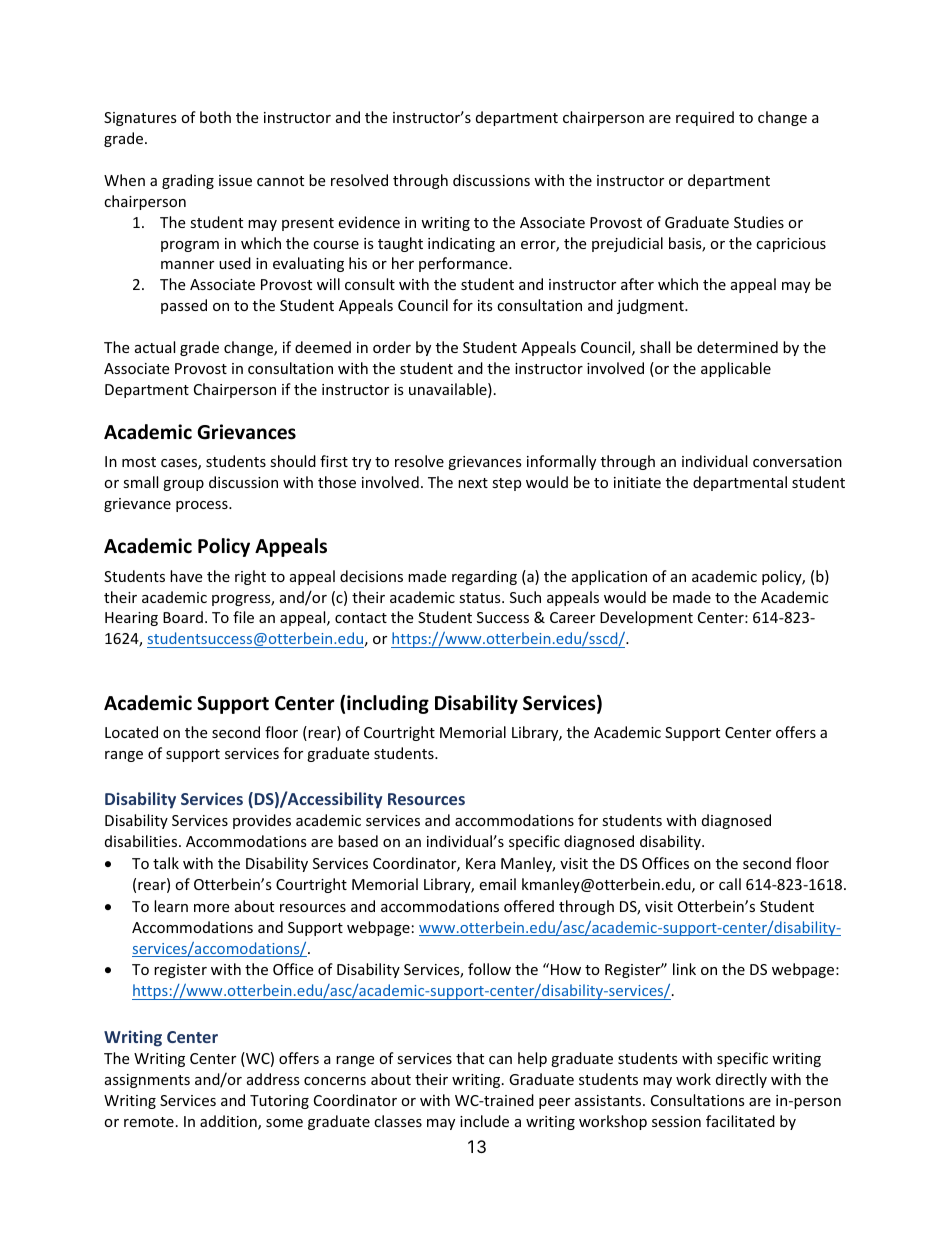 Image resolution: width=952 pixels, height=1233 pixels. I want to click on indicating, so click(461, 244).
